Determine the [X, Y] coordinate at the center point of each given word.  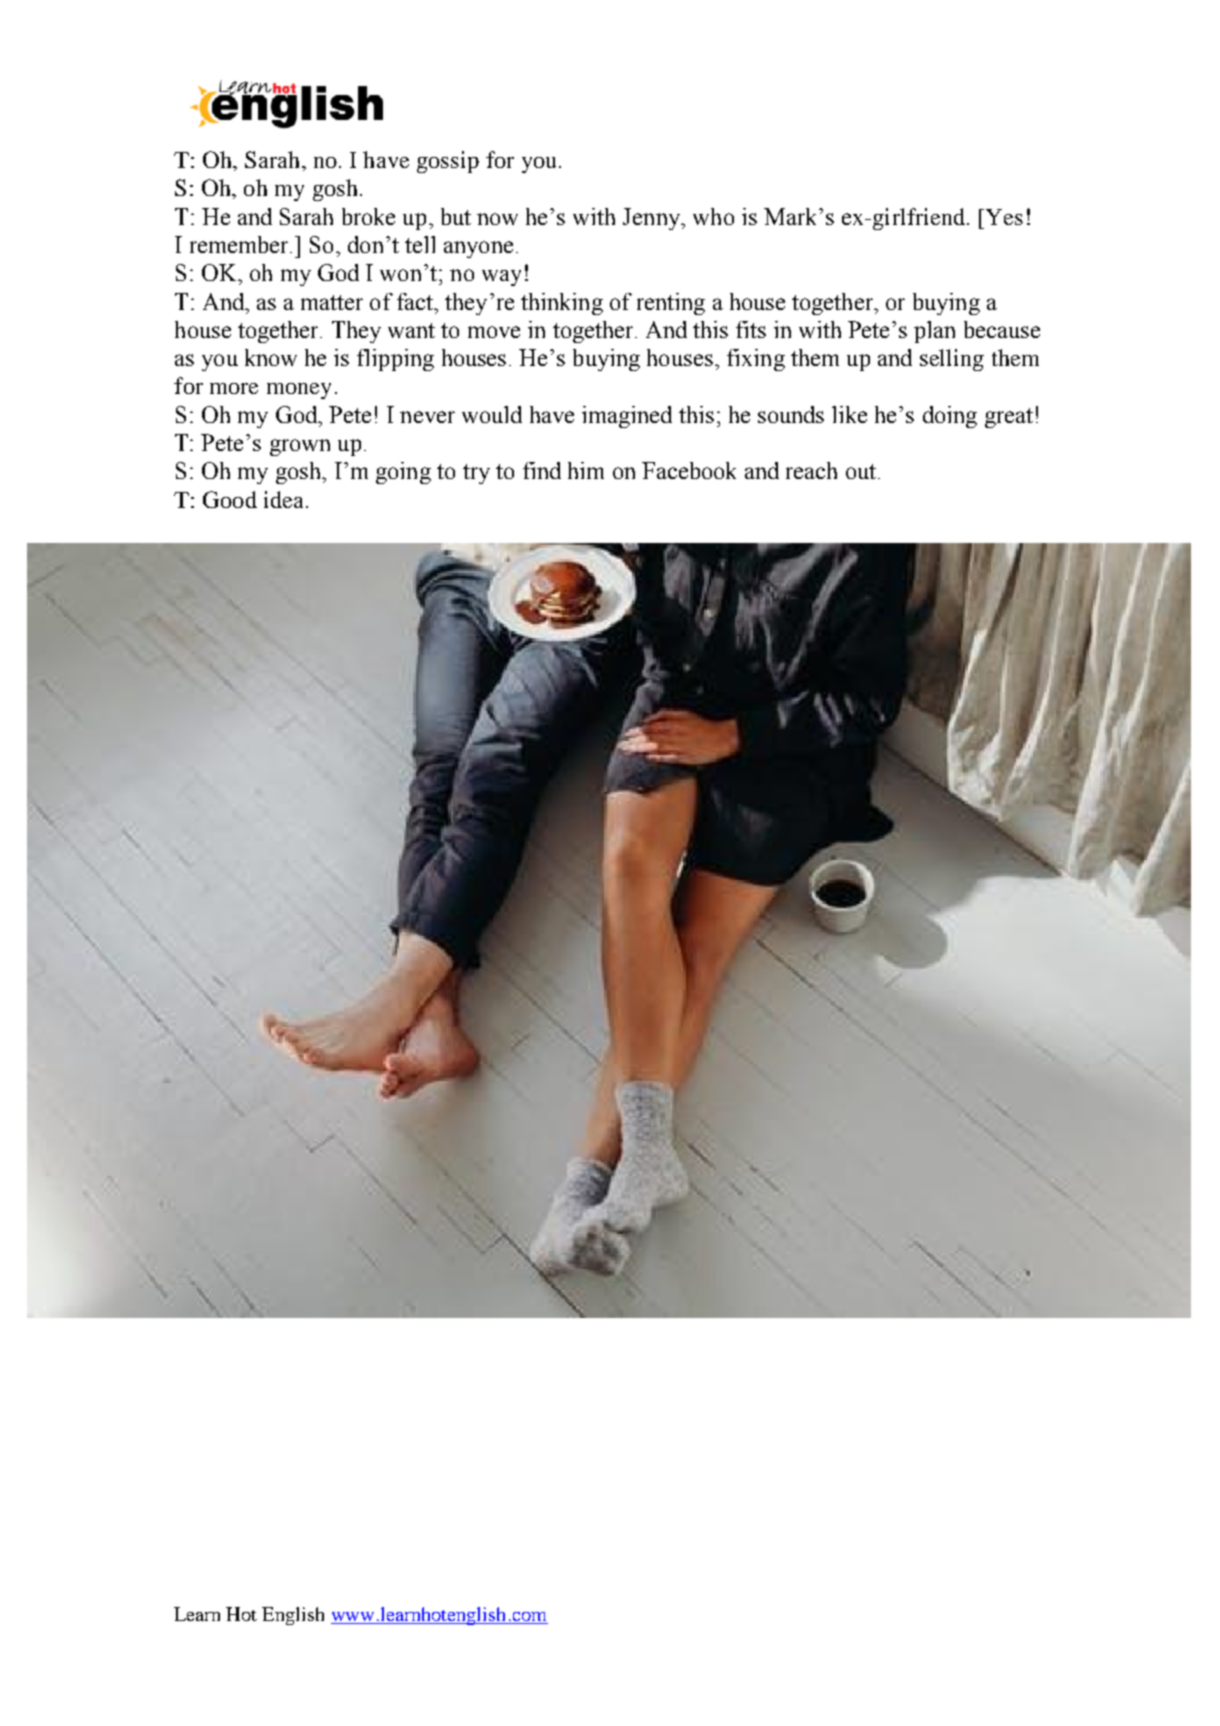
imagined [627, 417]
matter [332, 302]
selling [952, 360]
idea [285, 499]
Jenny [653, 219]
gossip [448, 162]
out [862, 471]
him [586, 470]
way [501, 278]
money [299, 391]
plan [934, 332]
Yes [1004, 217]
